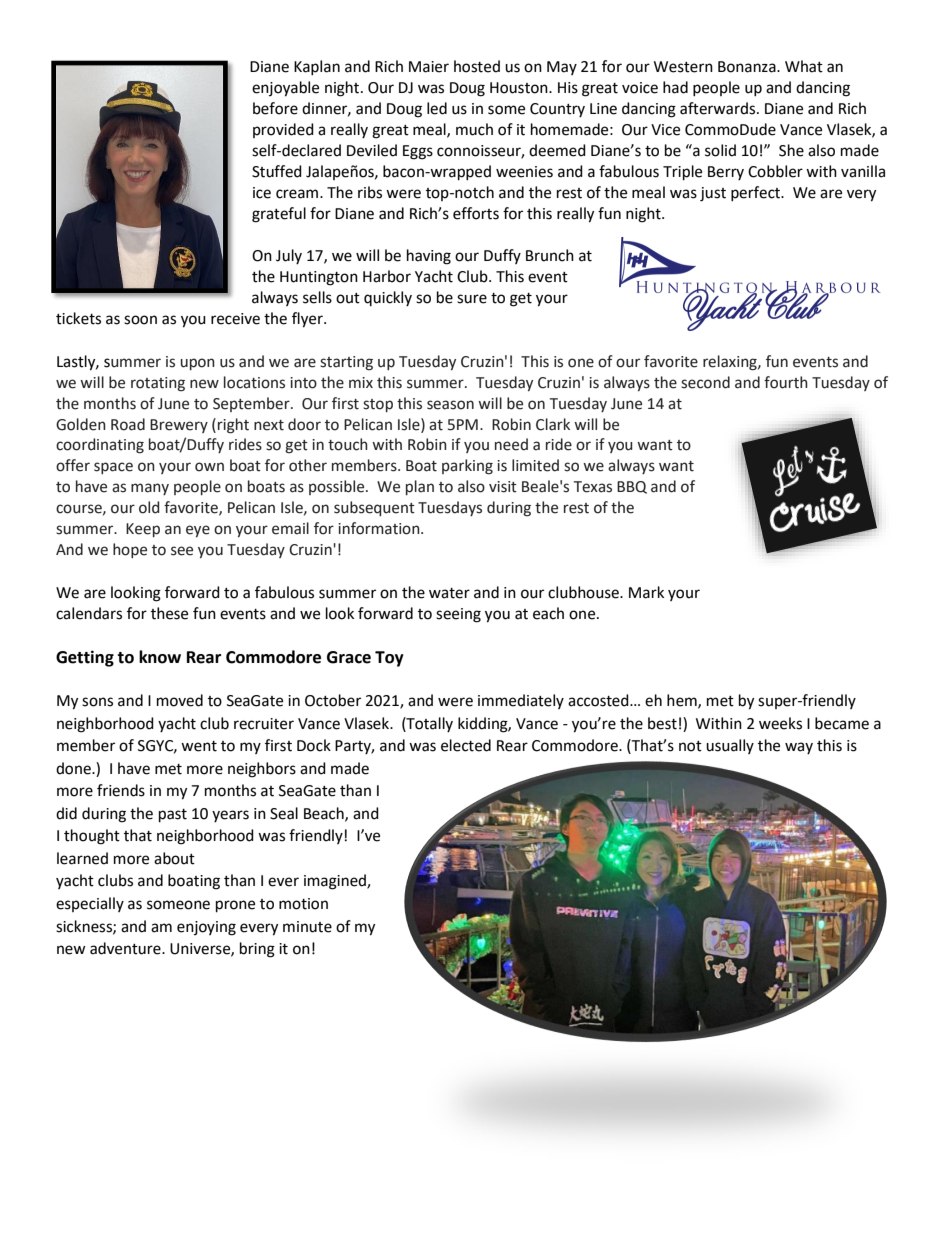 Image resolution: width=952 pixels, height=1233 pixels. Describe the element at coordinates (466, 745) in the screenshot. I see `elected` at that location.
